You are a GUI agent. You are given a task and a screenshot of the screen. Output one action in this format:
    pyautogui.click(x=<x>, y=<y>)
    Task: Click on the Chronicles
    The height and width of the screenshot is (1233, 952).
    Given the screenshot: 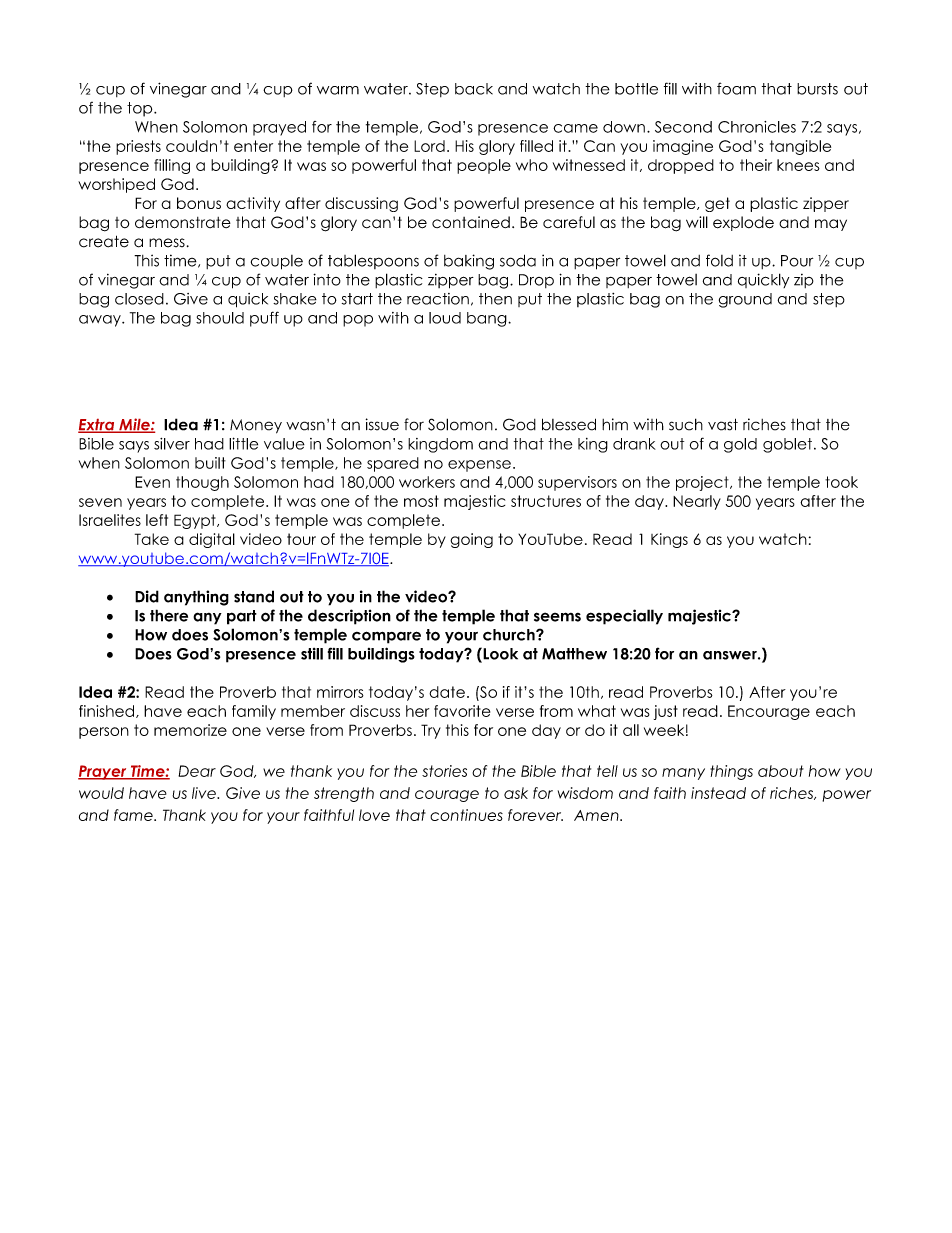 What is the action you would take?
    pyautogui.click(x=757, y=127)
